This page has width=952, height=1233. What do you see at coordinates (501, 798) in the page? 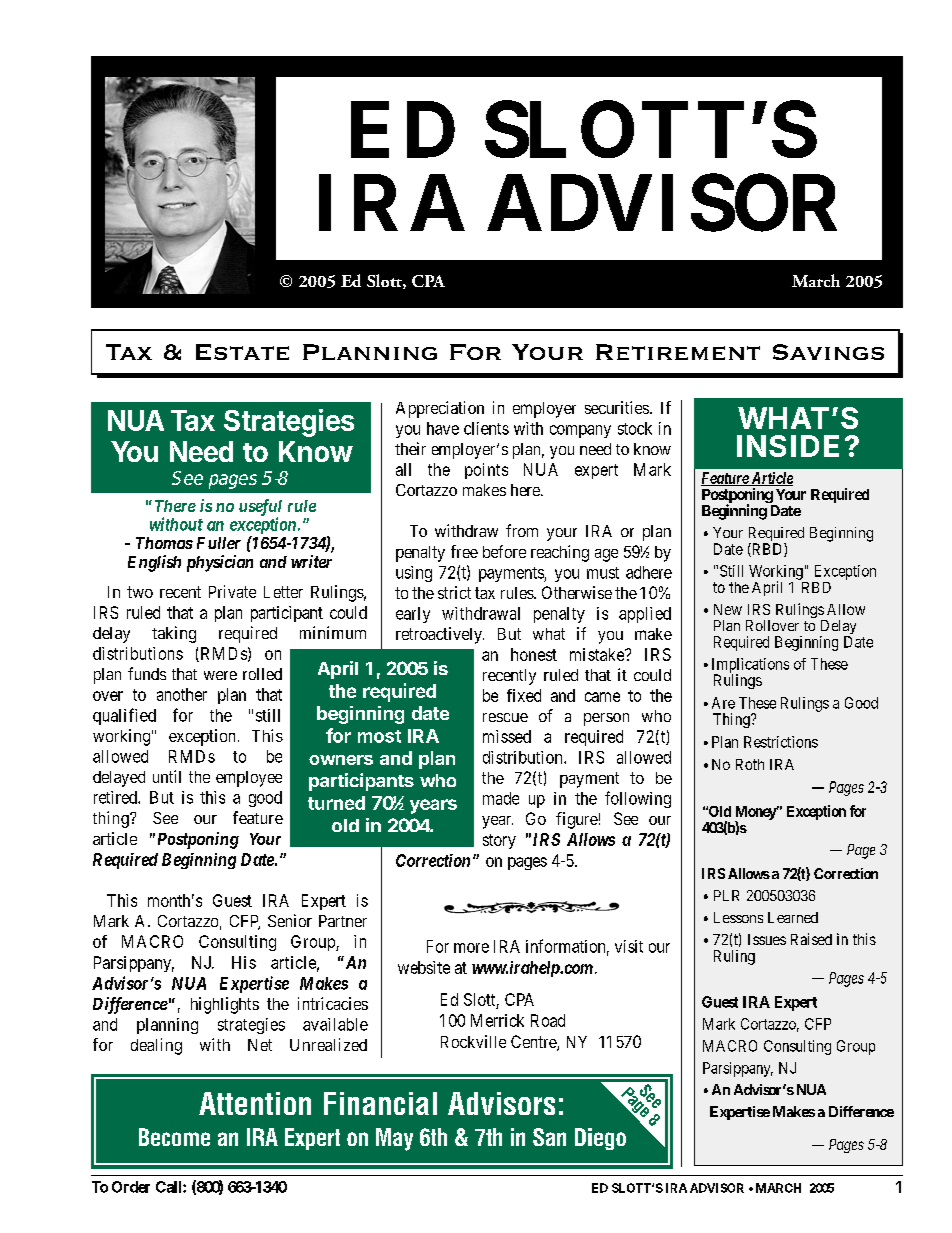
I see `made` at bounding box center [501, 798].
